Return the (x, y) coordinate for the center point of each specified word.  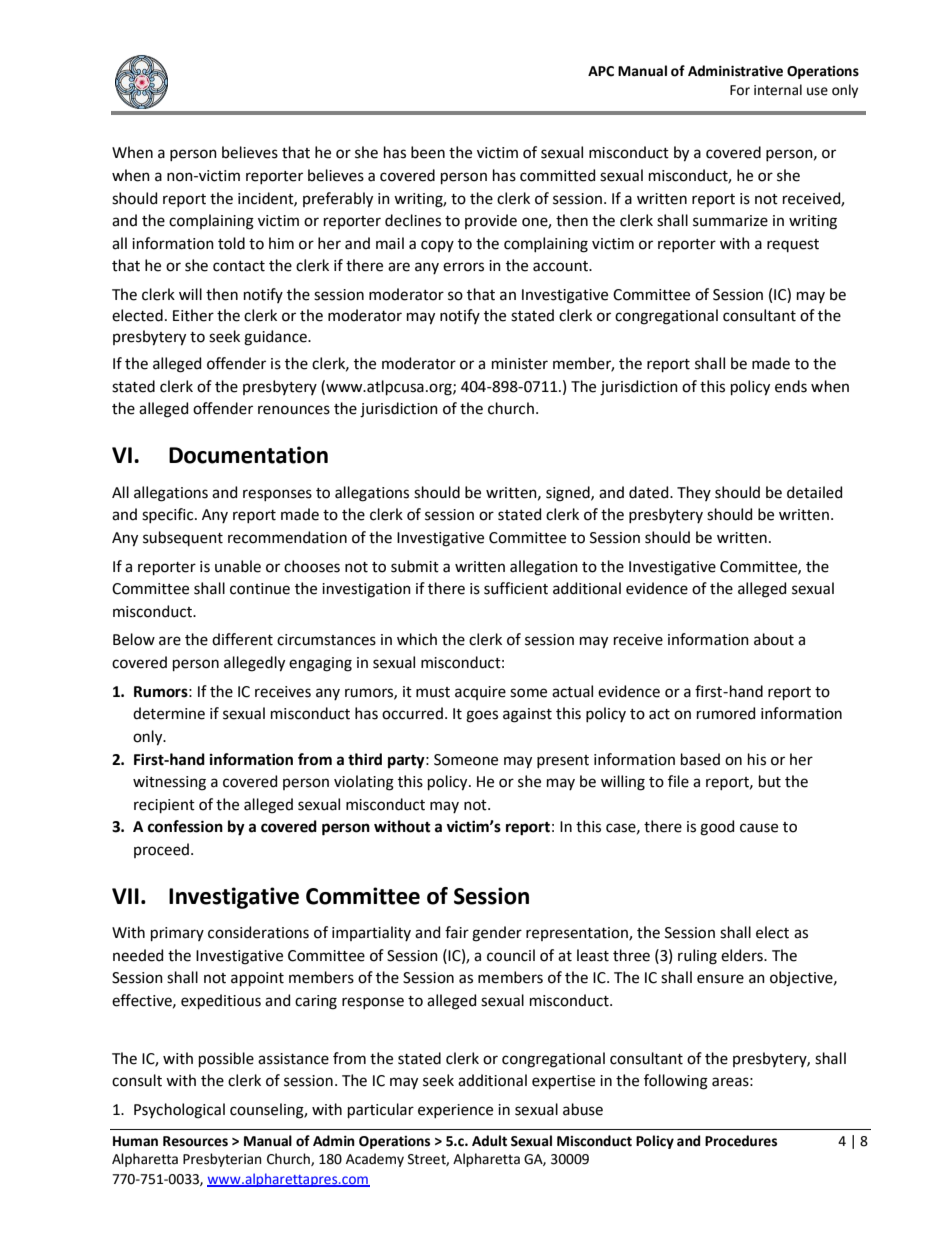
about (774, 639)
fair (457, 932)
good (717, 828)
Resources (195, 1141)
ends (791, 386)
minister (520, 364)
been (428, 152)
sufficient (516, 588)
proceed (161, 850)
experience (455, 1111)
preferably (338, 200)
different (242, 639)
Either (193, 315)
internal (778, 90)
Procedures (741, 1141)
